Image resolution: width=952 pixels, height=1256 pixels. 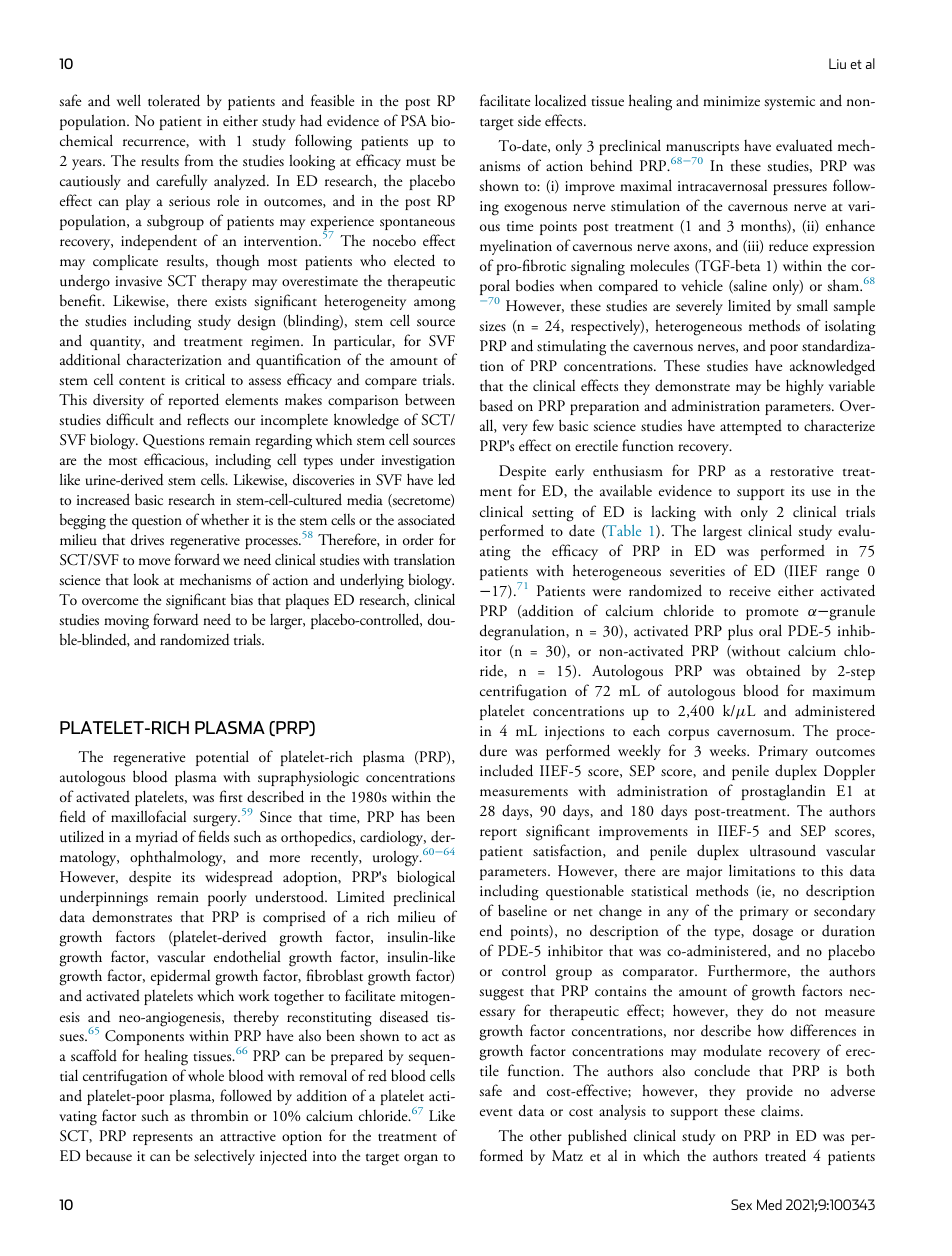 I want to click on represents, so click(x=163, y=1139).
